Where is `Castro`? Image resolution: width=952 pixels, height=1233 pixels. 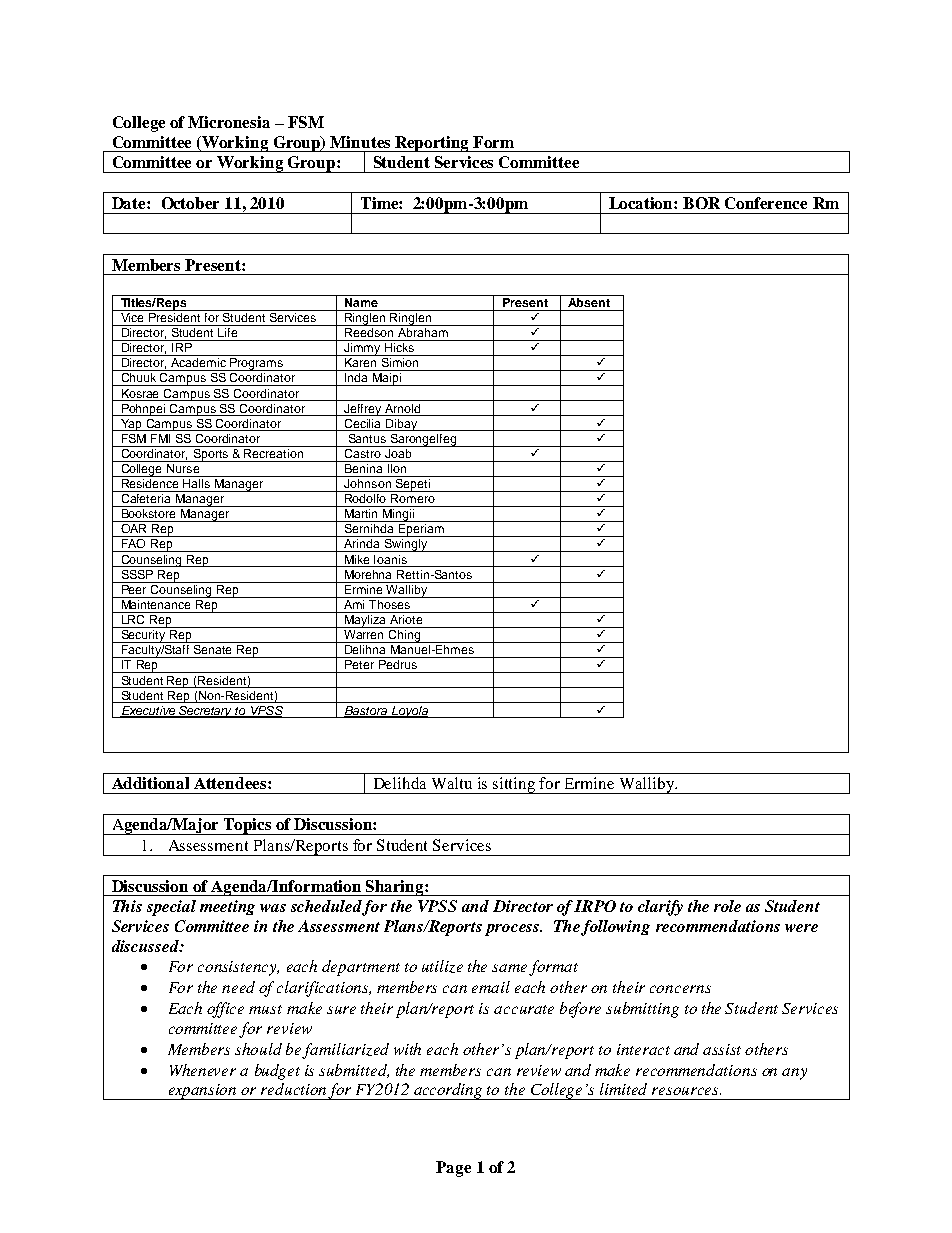
Castro is located at coordinates (362, 452).
